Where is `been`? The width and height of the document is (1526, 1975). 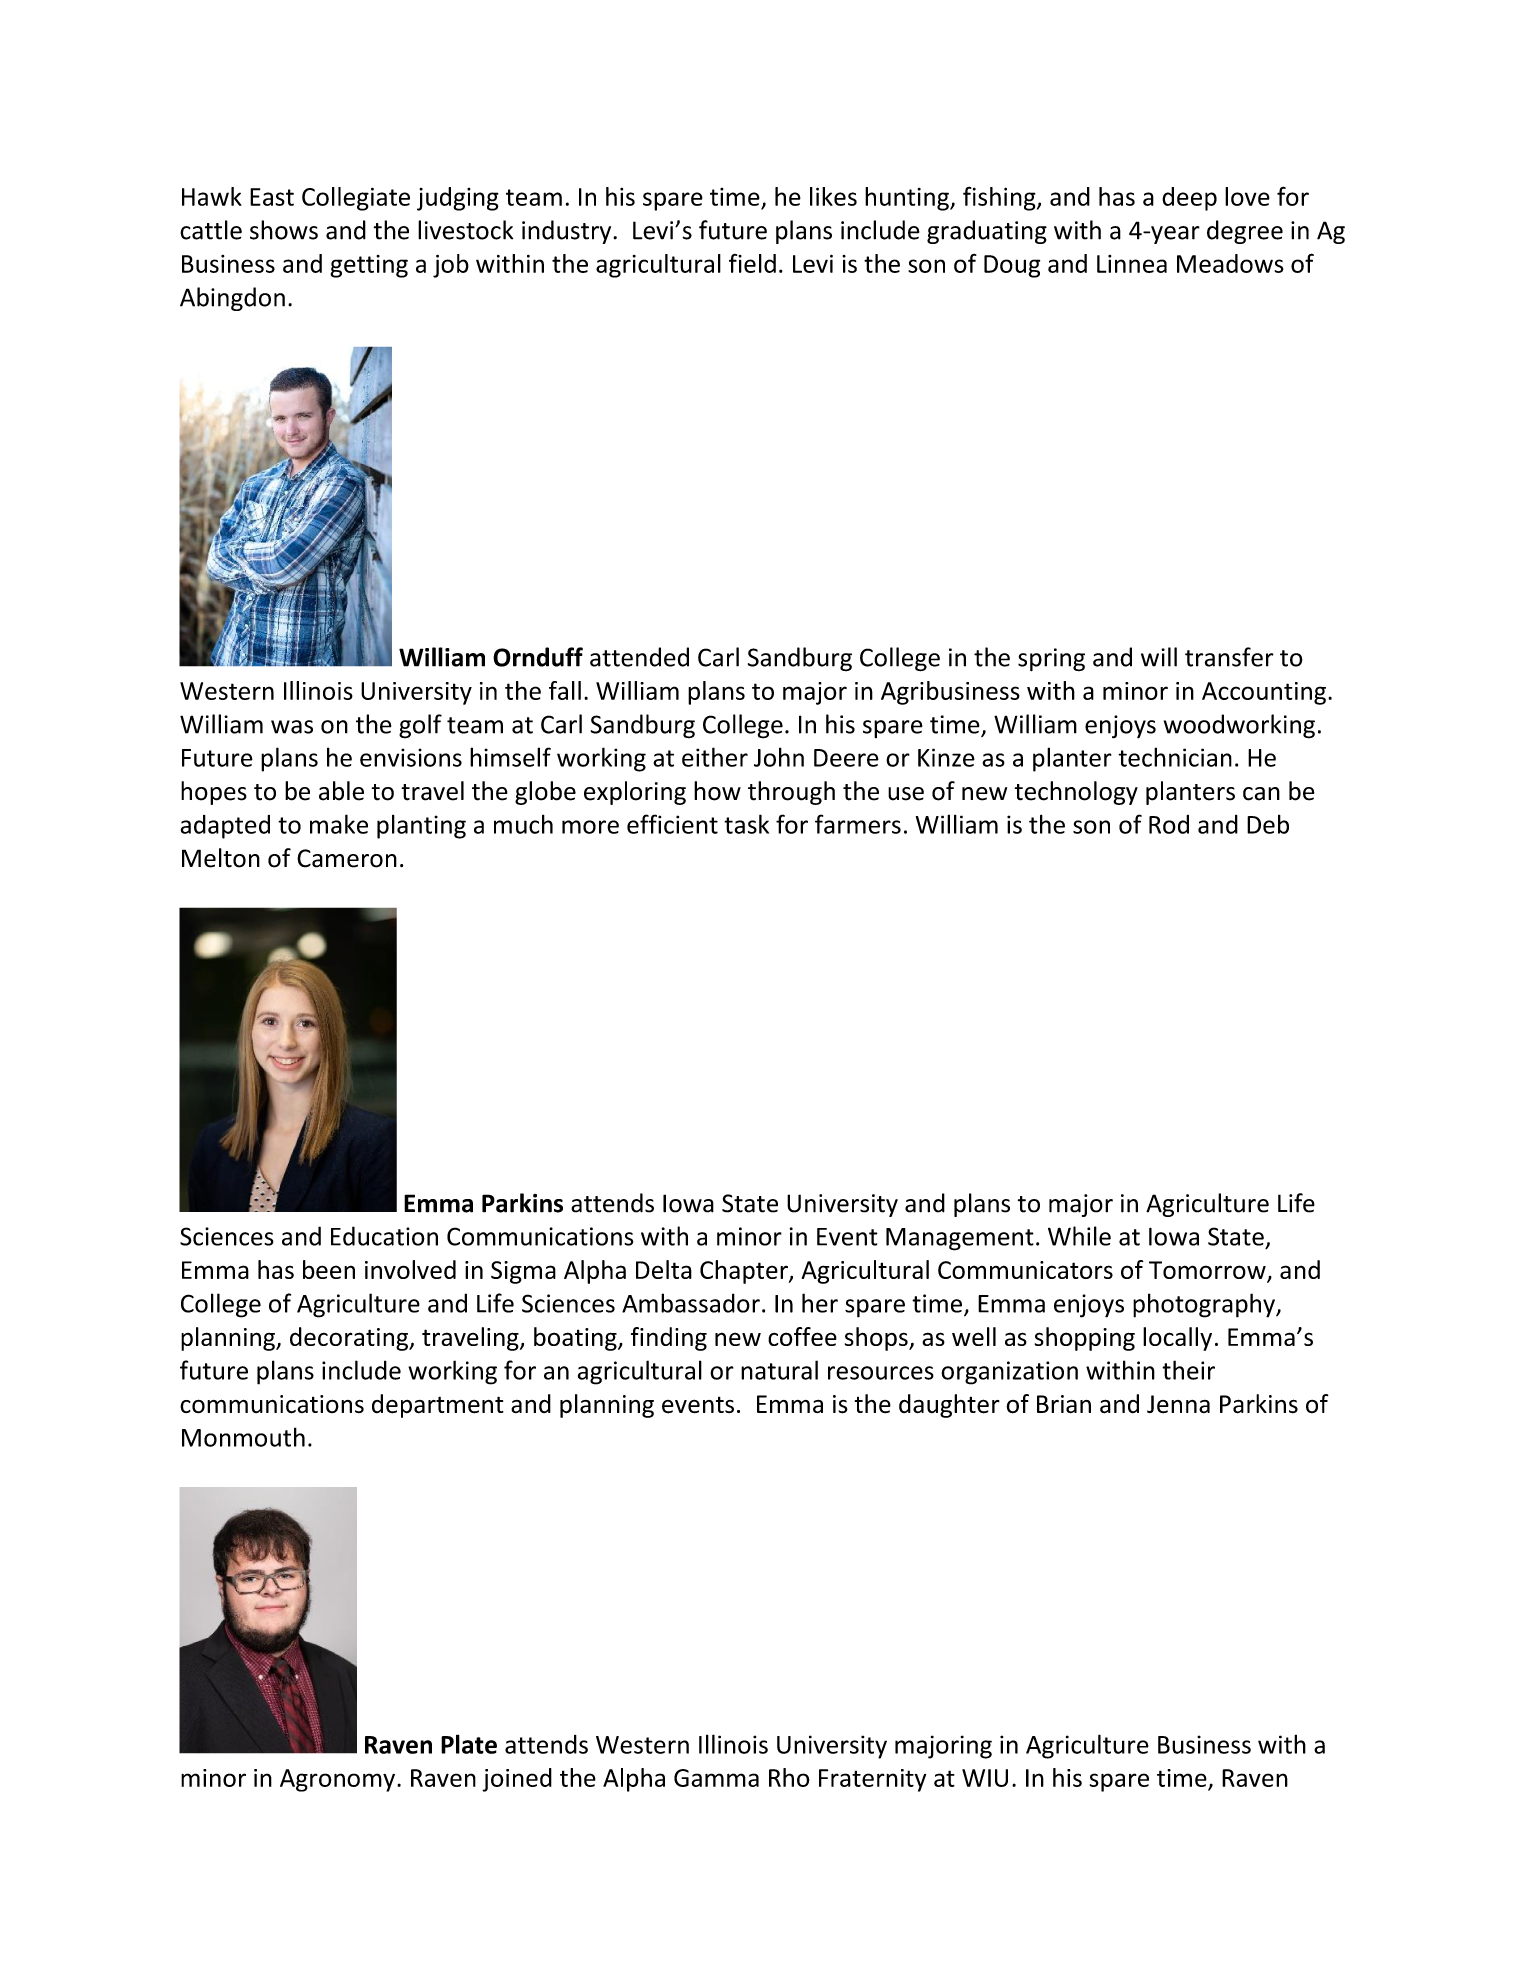
been is located at coordinates (329, 1269).
